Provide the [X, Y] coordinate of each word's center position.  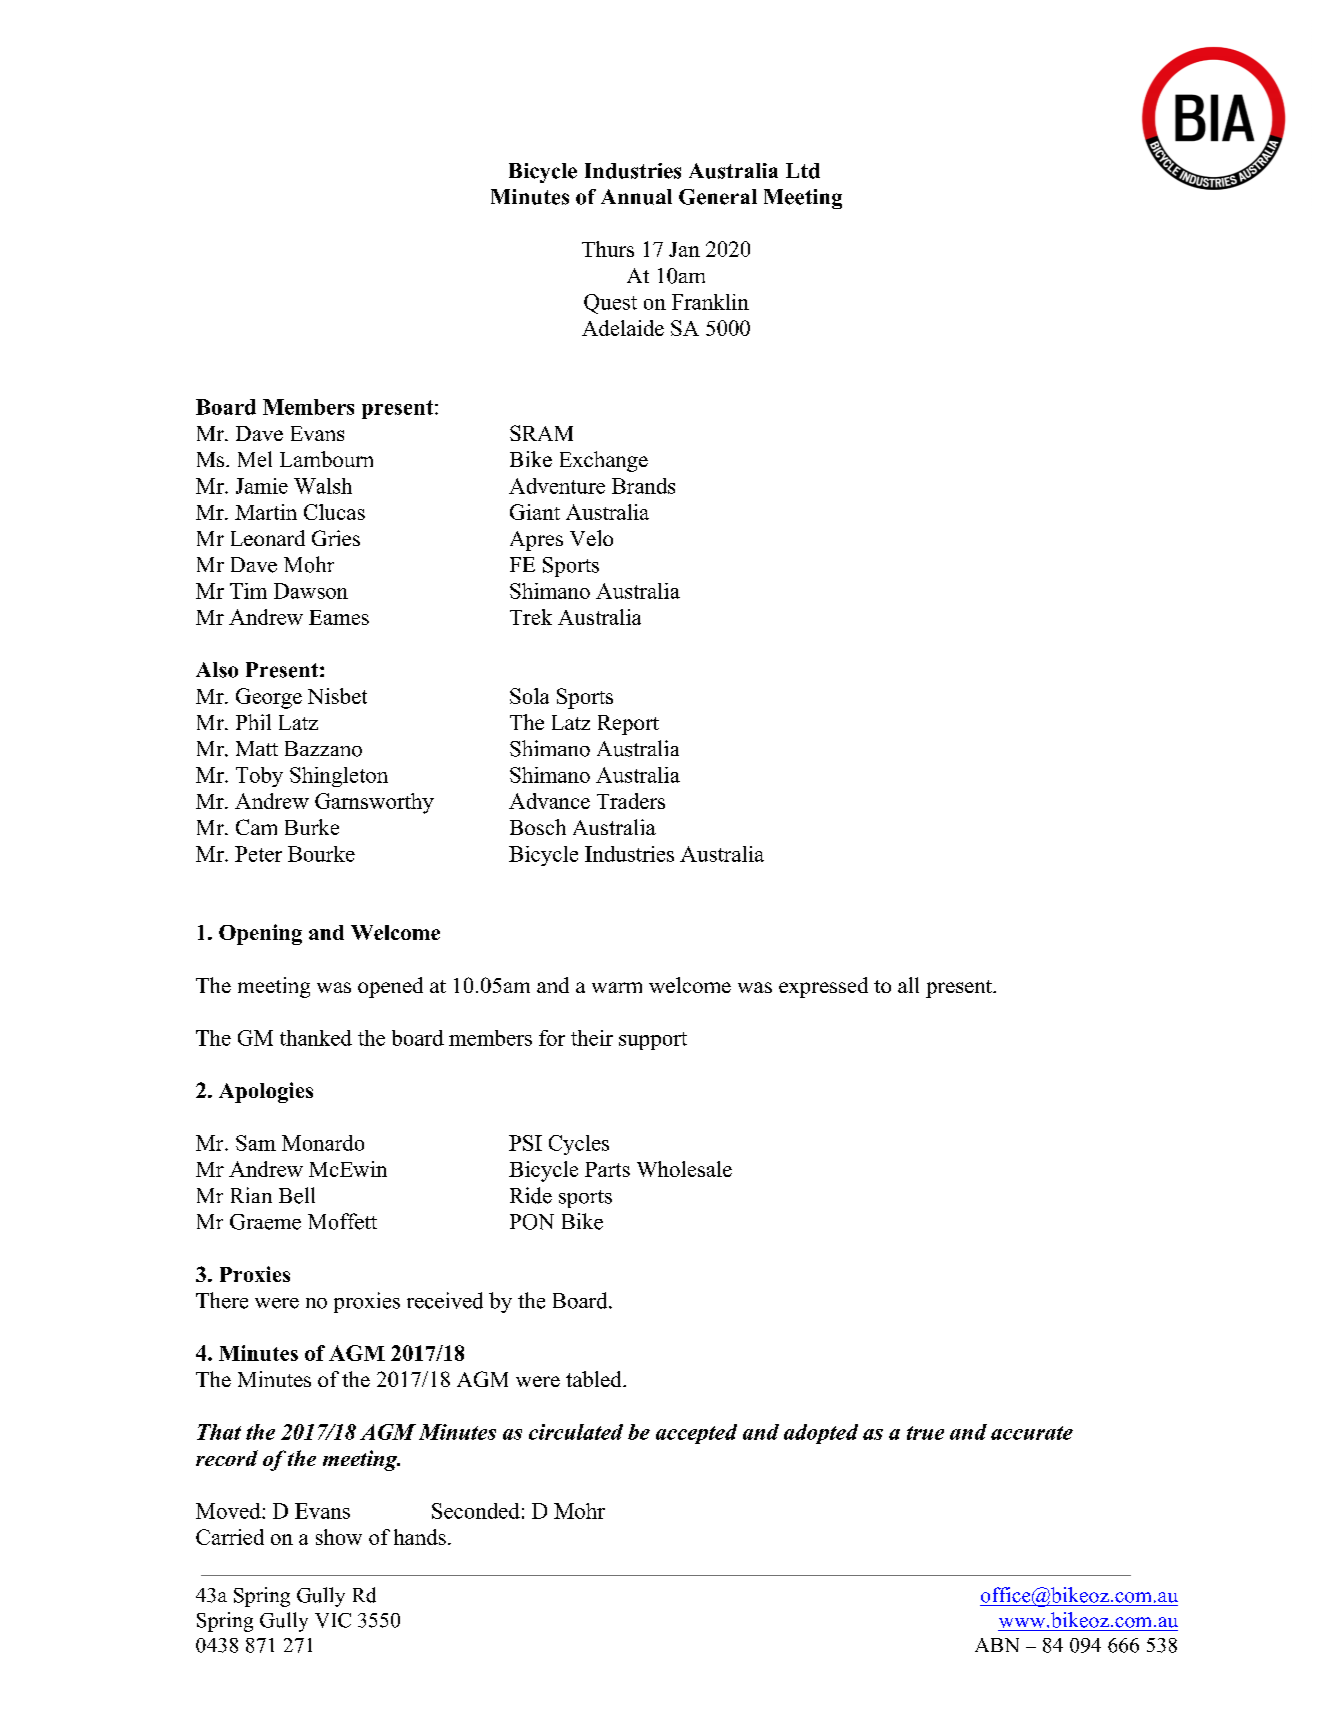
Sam [256, 1143]
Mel [255, 459]
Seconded [476, 1511]
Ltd [803, 171]
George [269, 698]
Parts [607, 1169]
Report [628, 725]
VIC [333, 1620]
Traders [631, 801]
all [908, 985]
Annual [636, 197]
